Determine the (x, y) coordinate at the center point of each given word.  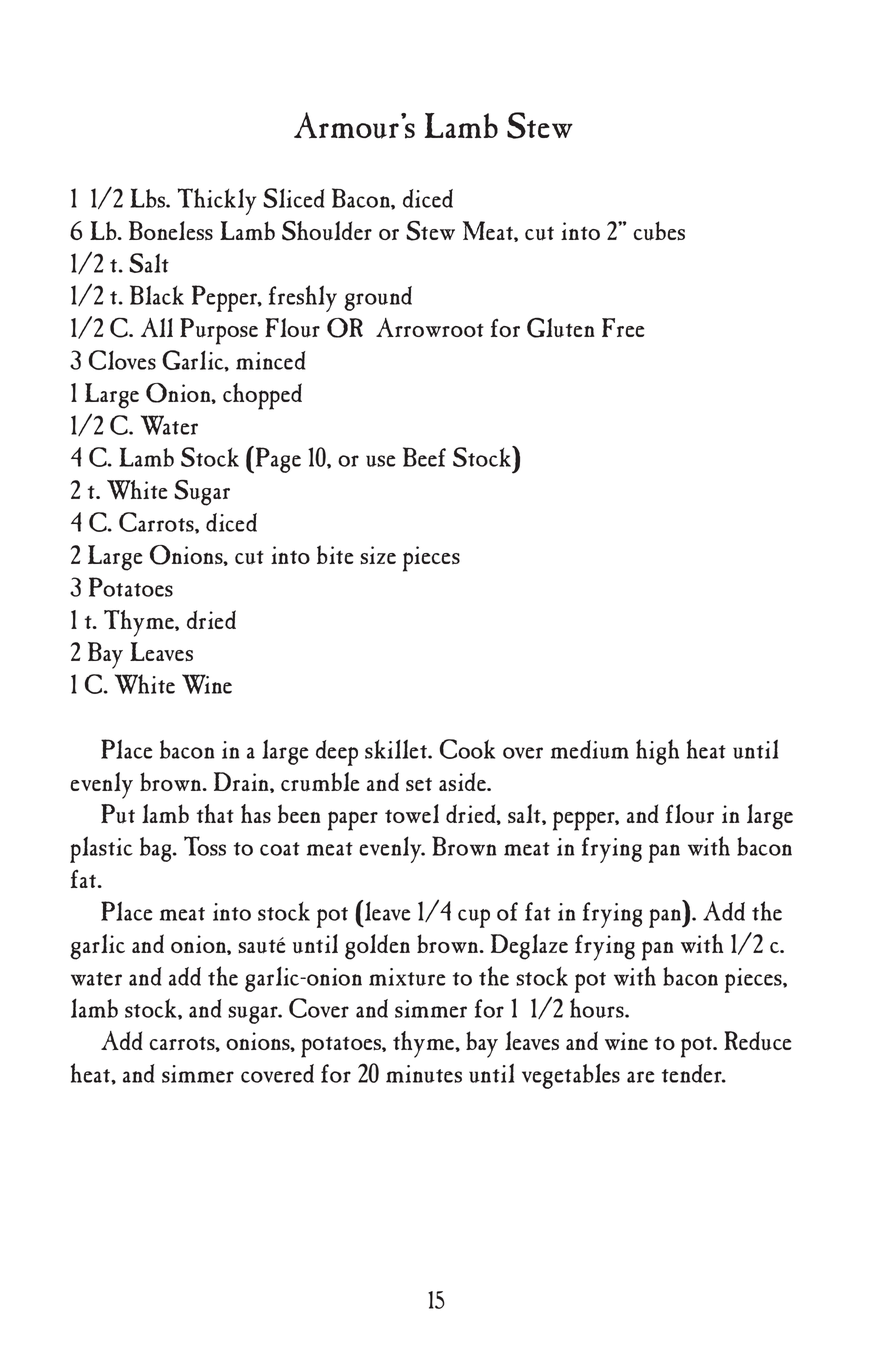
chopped (262, 396)
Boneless (171, 231)
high (657, 752)
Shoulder (327, 231)
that (215, 813)
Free (623, 327)
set (419, 784)
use (380, 461)
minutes (424, 1074)
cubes (659, 231)
